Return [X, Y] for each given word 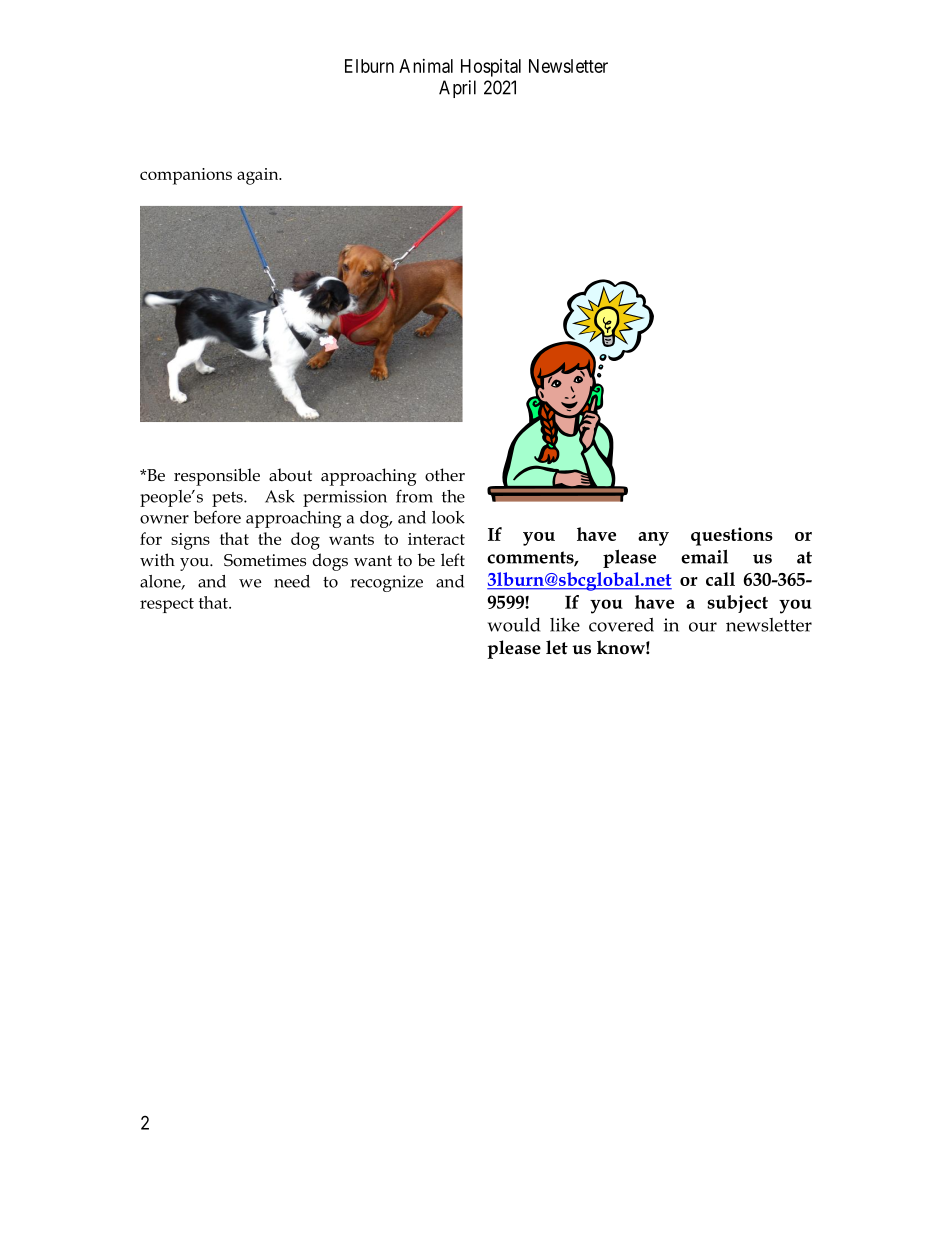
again [259, 176]
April [457, 89]
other [445, 475]
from [414, 496]
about [290, 475]
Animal [426, 66]
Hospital [491, 68]
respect [167, 605]
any [653, 539]
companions [186, 176]
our [703, 627]
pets [228, 499]
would [514, 624]
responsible [217, 477]
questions [732, 536]
